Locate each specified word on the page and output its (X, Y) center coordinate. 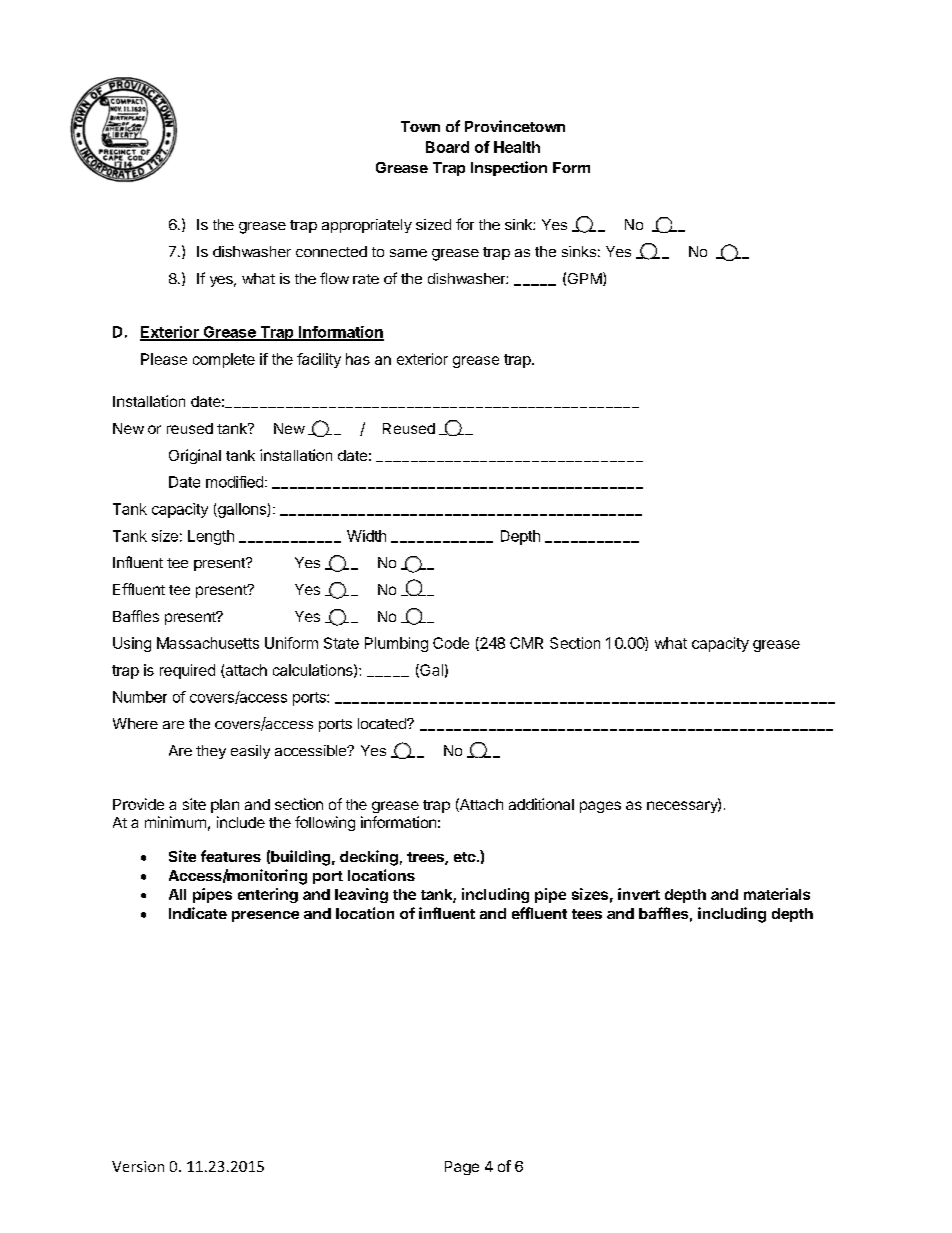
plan (225, 806)
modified (234, 482)
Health (517, 147)
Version (138, 1166)
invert (639, 894)
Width (366, 536)
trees (426, 858)
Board (447, 147)
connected (331, 251)
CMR (526, 643)
